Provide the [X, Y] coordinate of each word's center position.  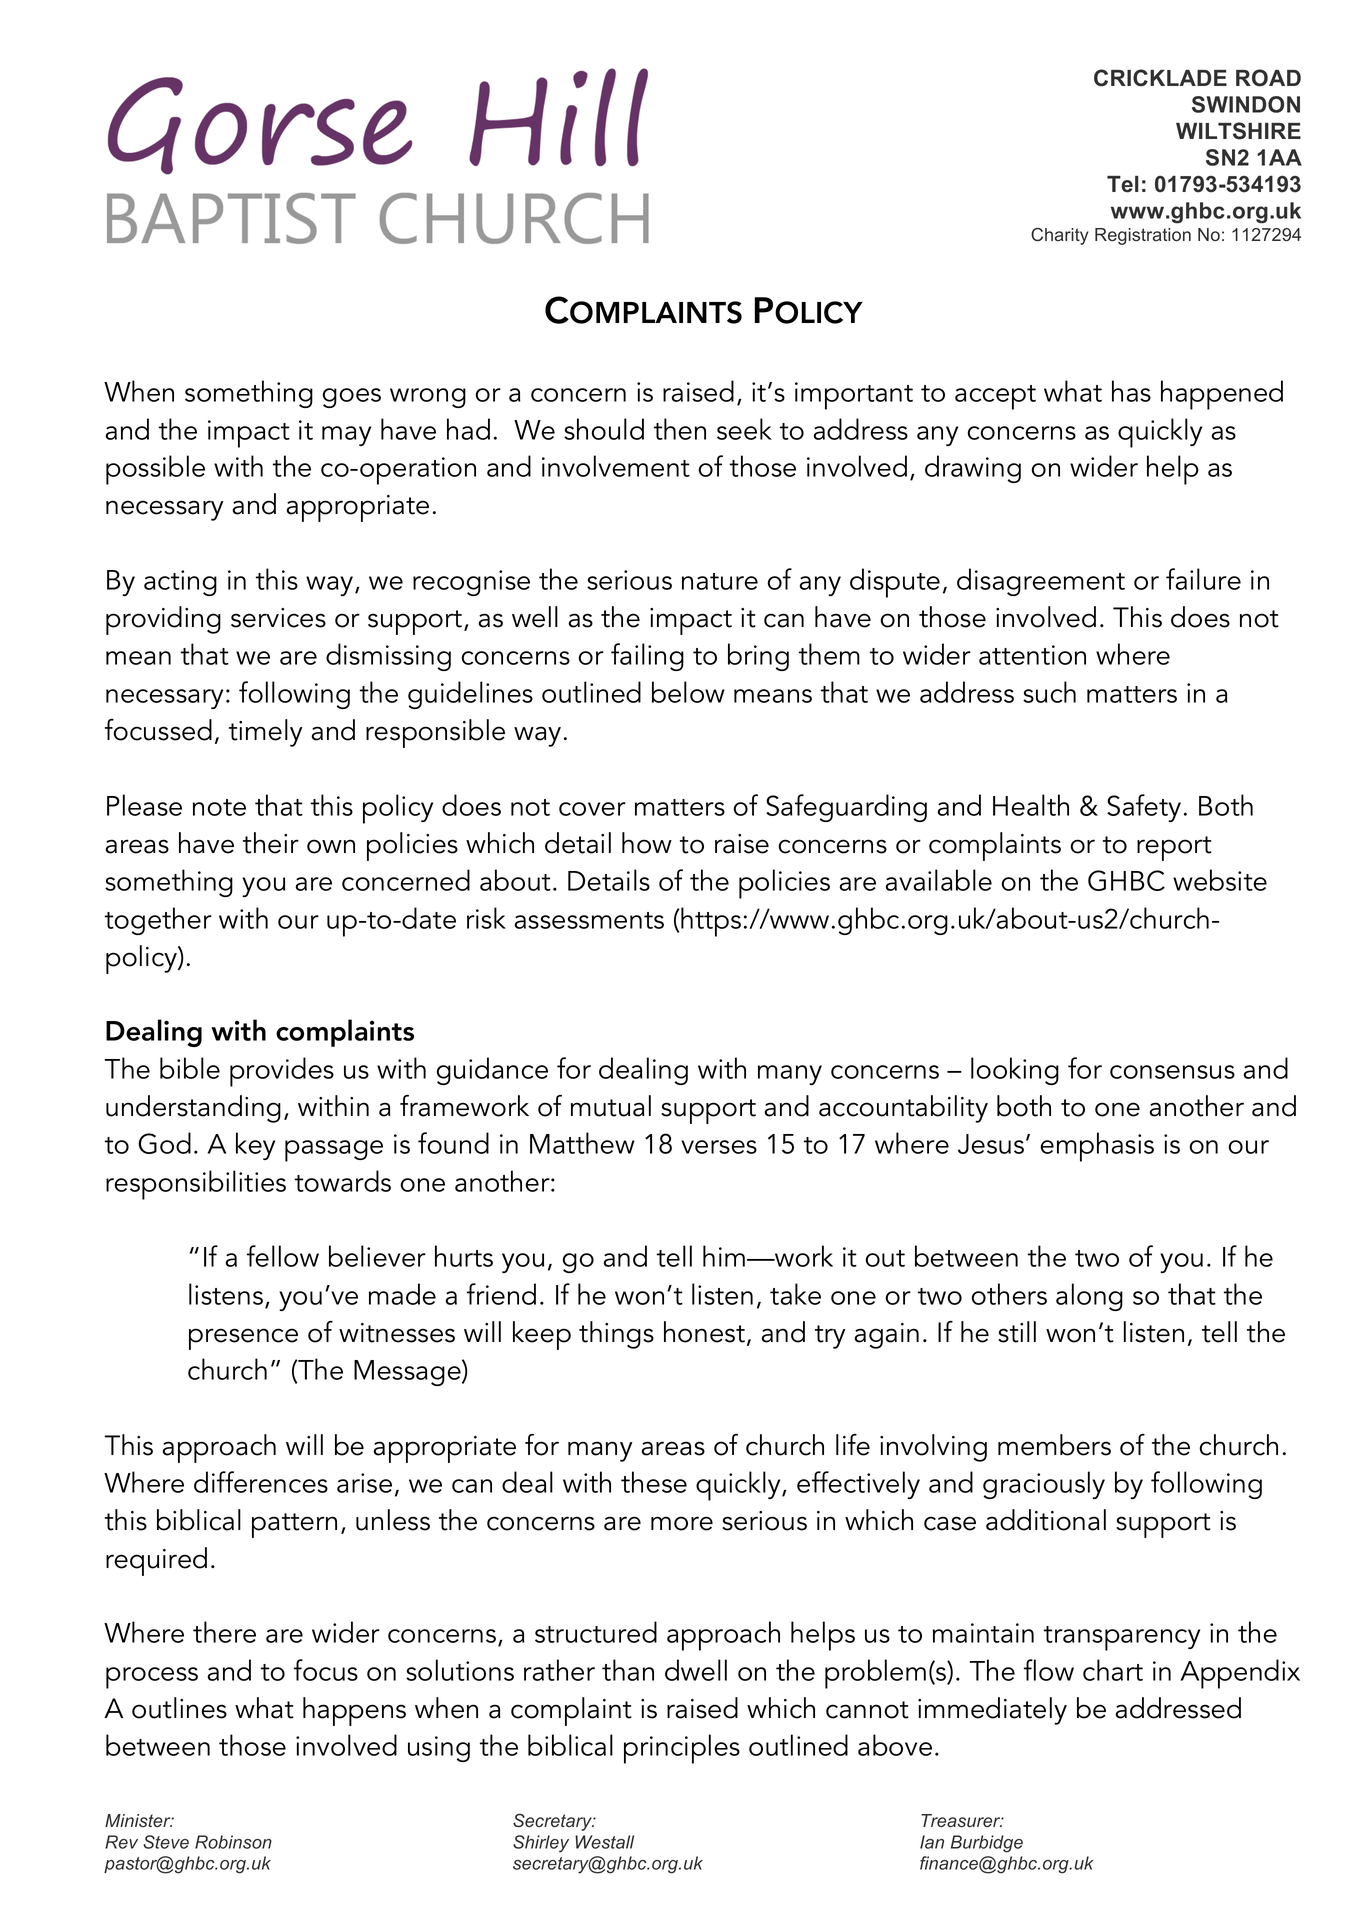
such [1049, 692]
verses [719, 1147]
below [688, 692]
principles [682, 1749]
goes [352, 398]
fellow [283, 1256]
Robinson [233, 1842]
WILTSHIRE [1238, 131]
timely [266, 733]
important [854, 396]
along [1089, 1297]
